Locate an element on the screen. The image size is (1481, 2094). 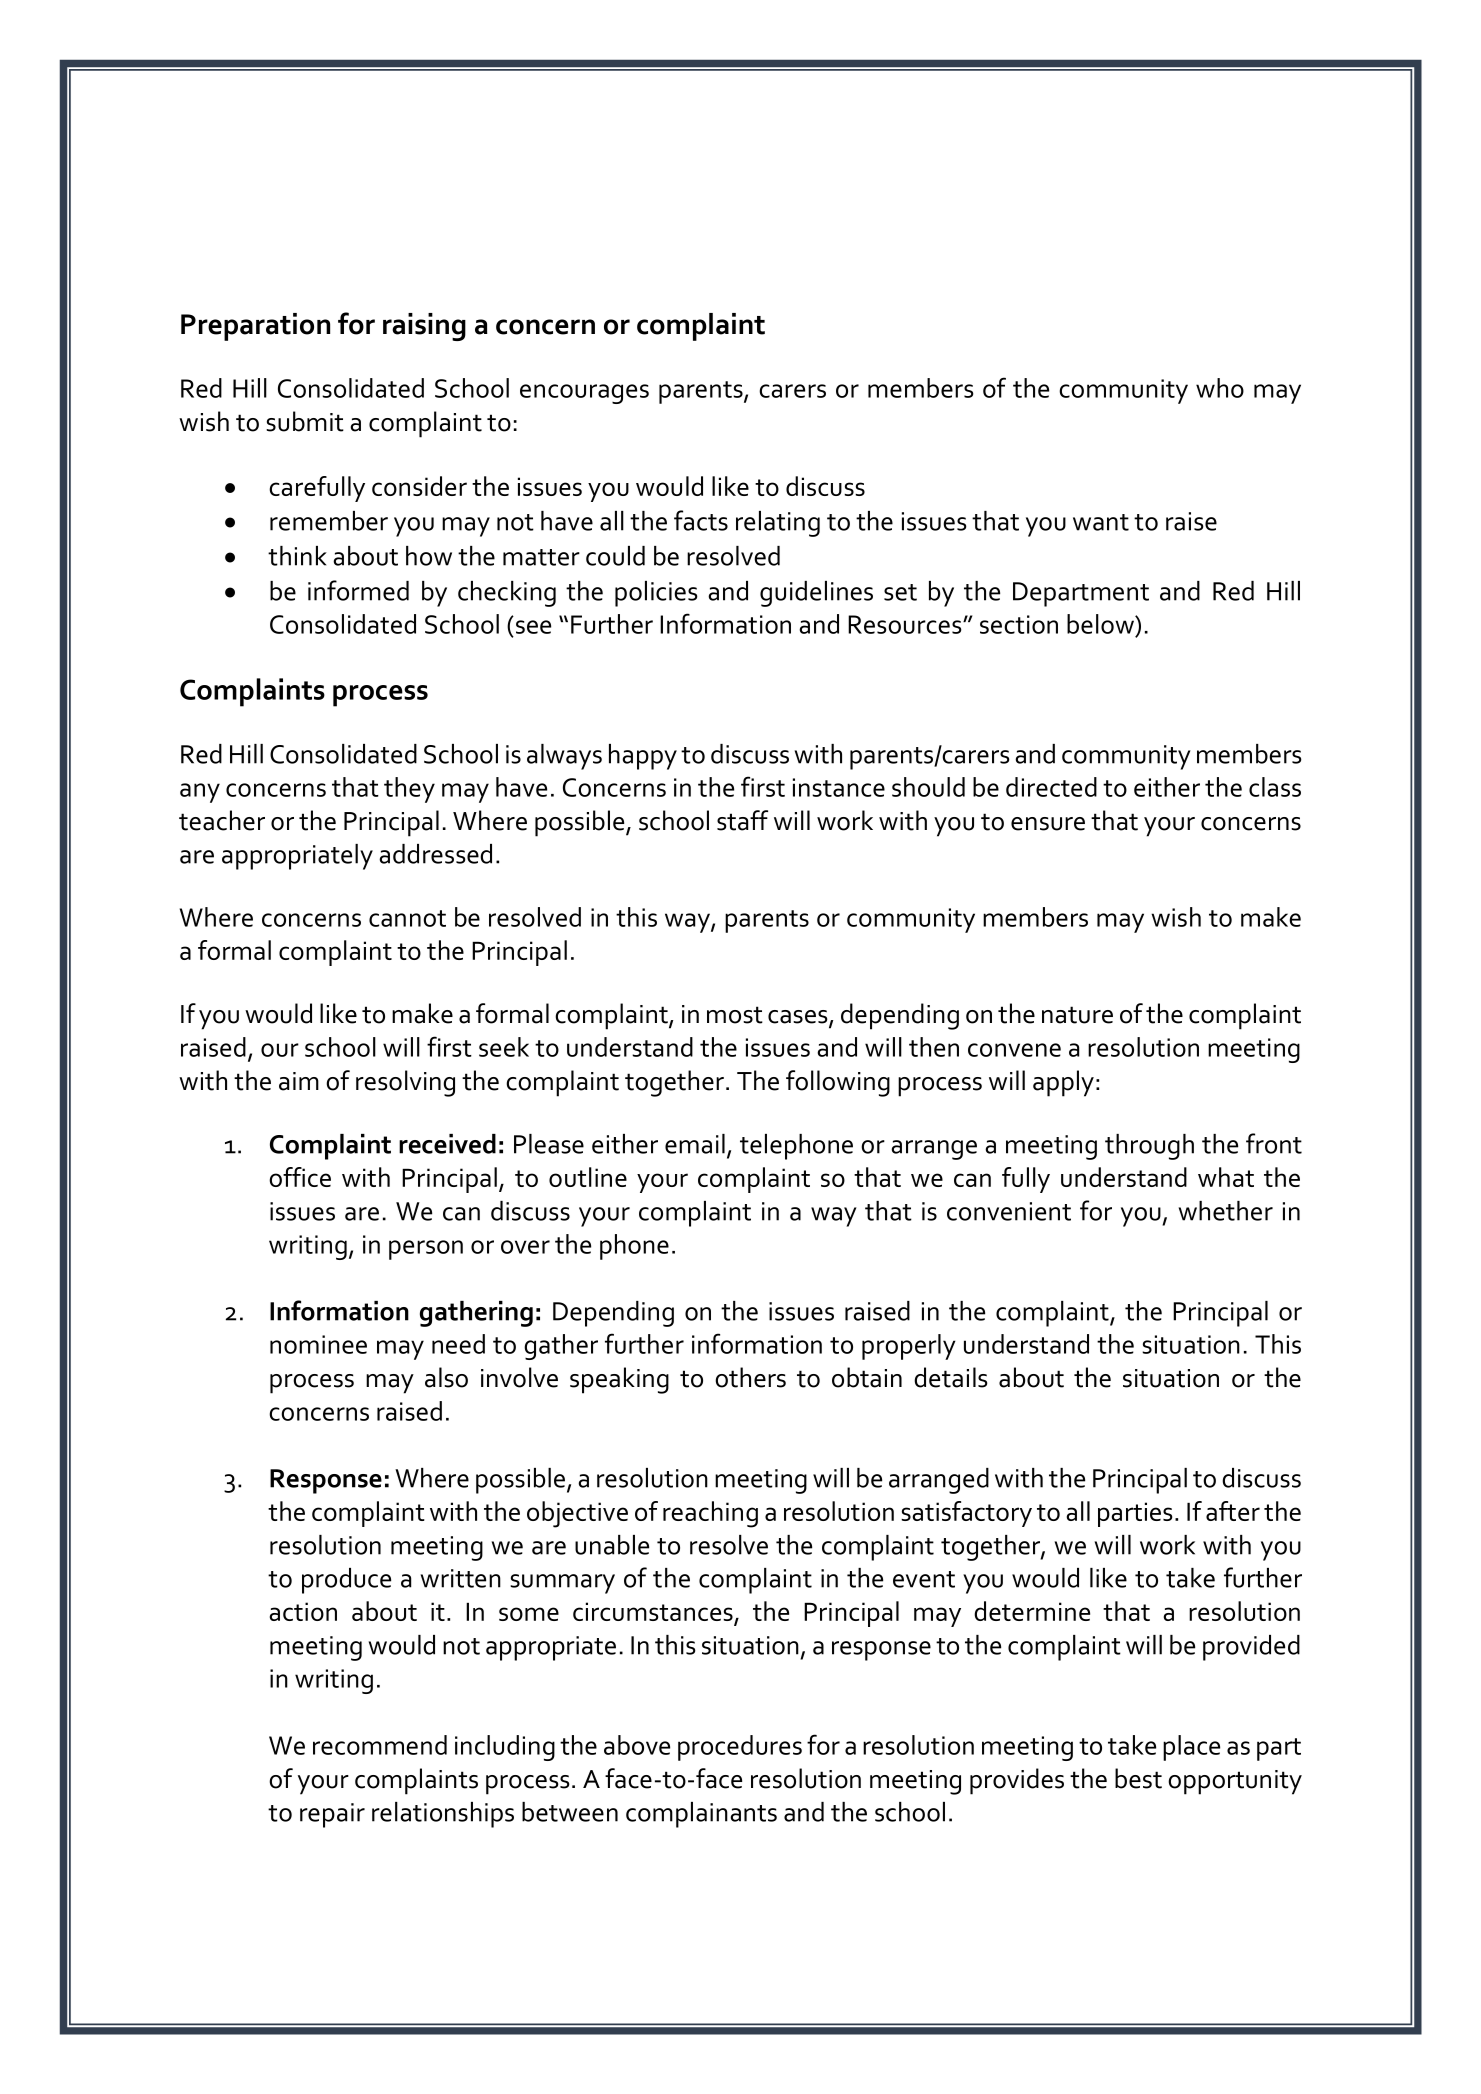
submit is located at coordinates (305, 421).
